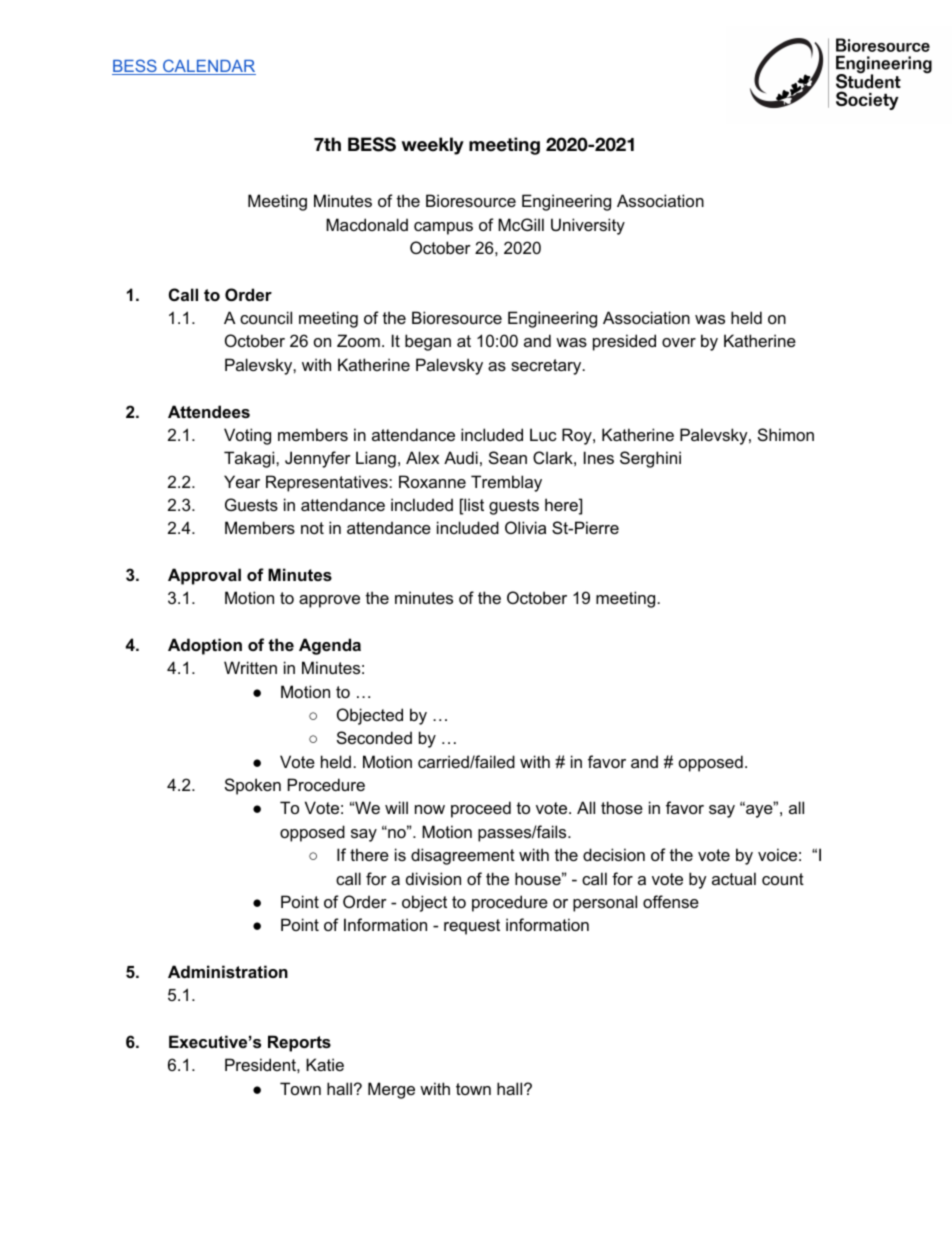 Image resolution: width=952 pixels, height=1233 pixels. What do you see at coordinates (228, 971) in the screenshot?
I see `Administration` at bounding box center [228, 971].
